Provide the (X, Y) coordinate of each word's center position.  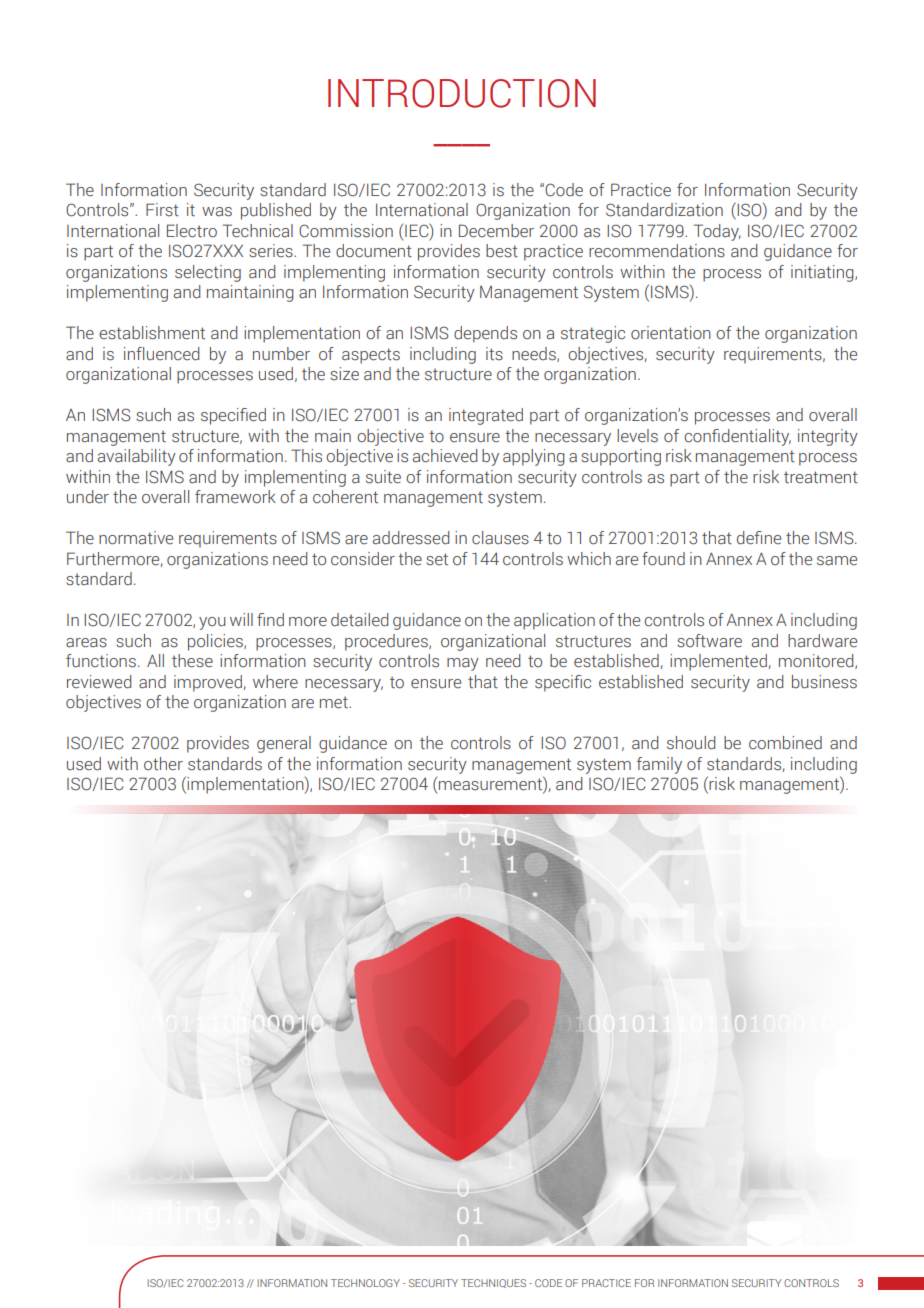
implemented (718, 662)
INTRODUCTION (462, 93)
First (162, 210)
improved (208, 683)
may (463, 664)
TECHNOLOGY (365, 1283)
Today (717, 232)
